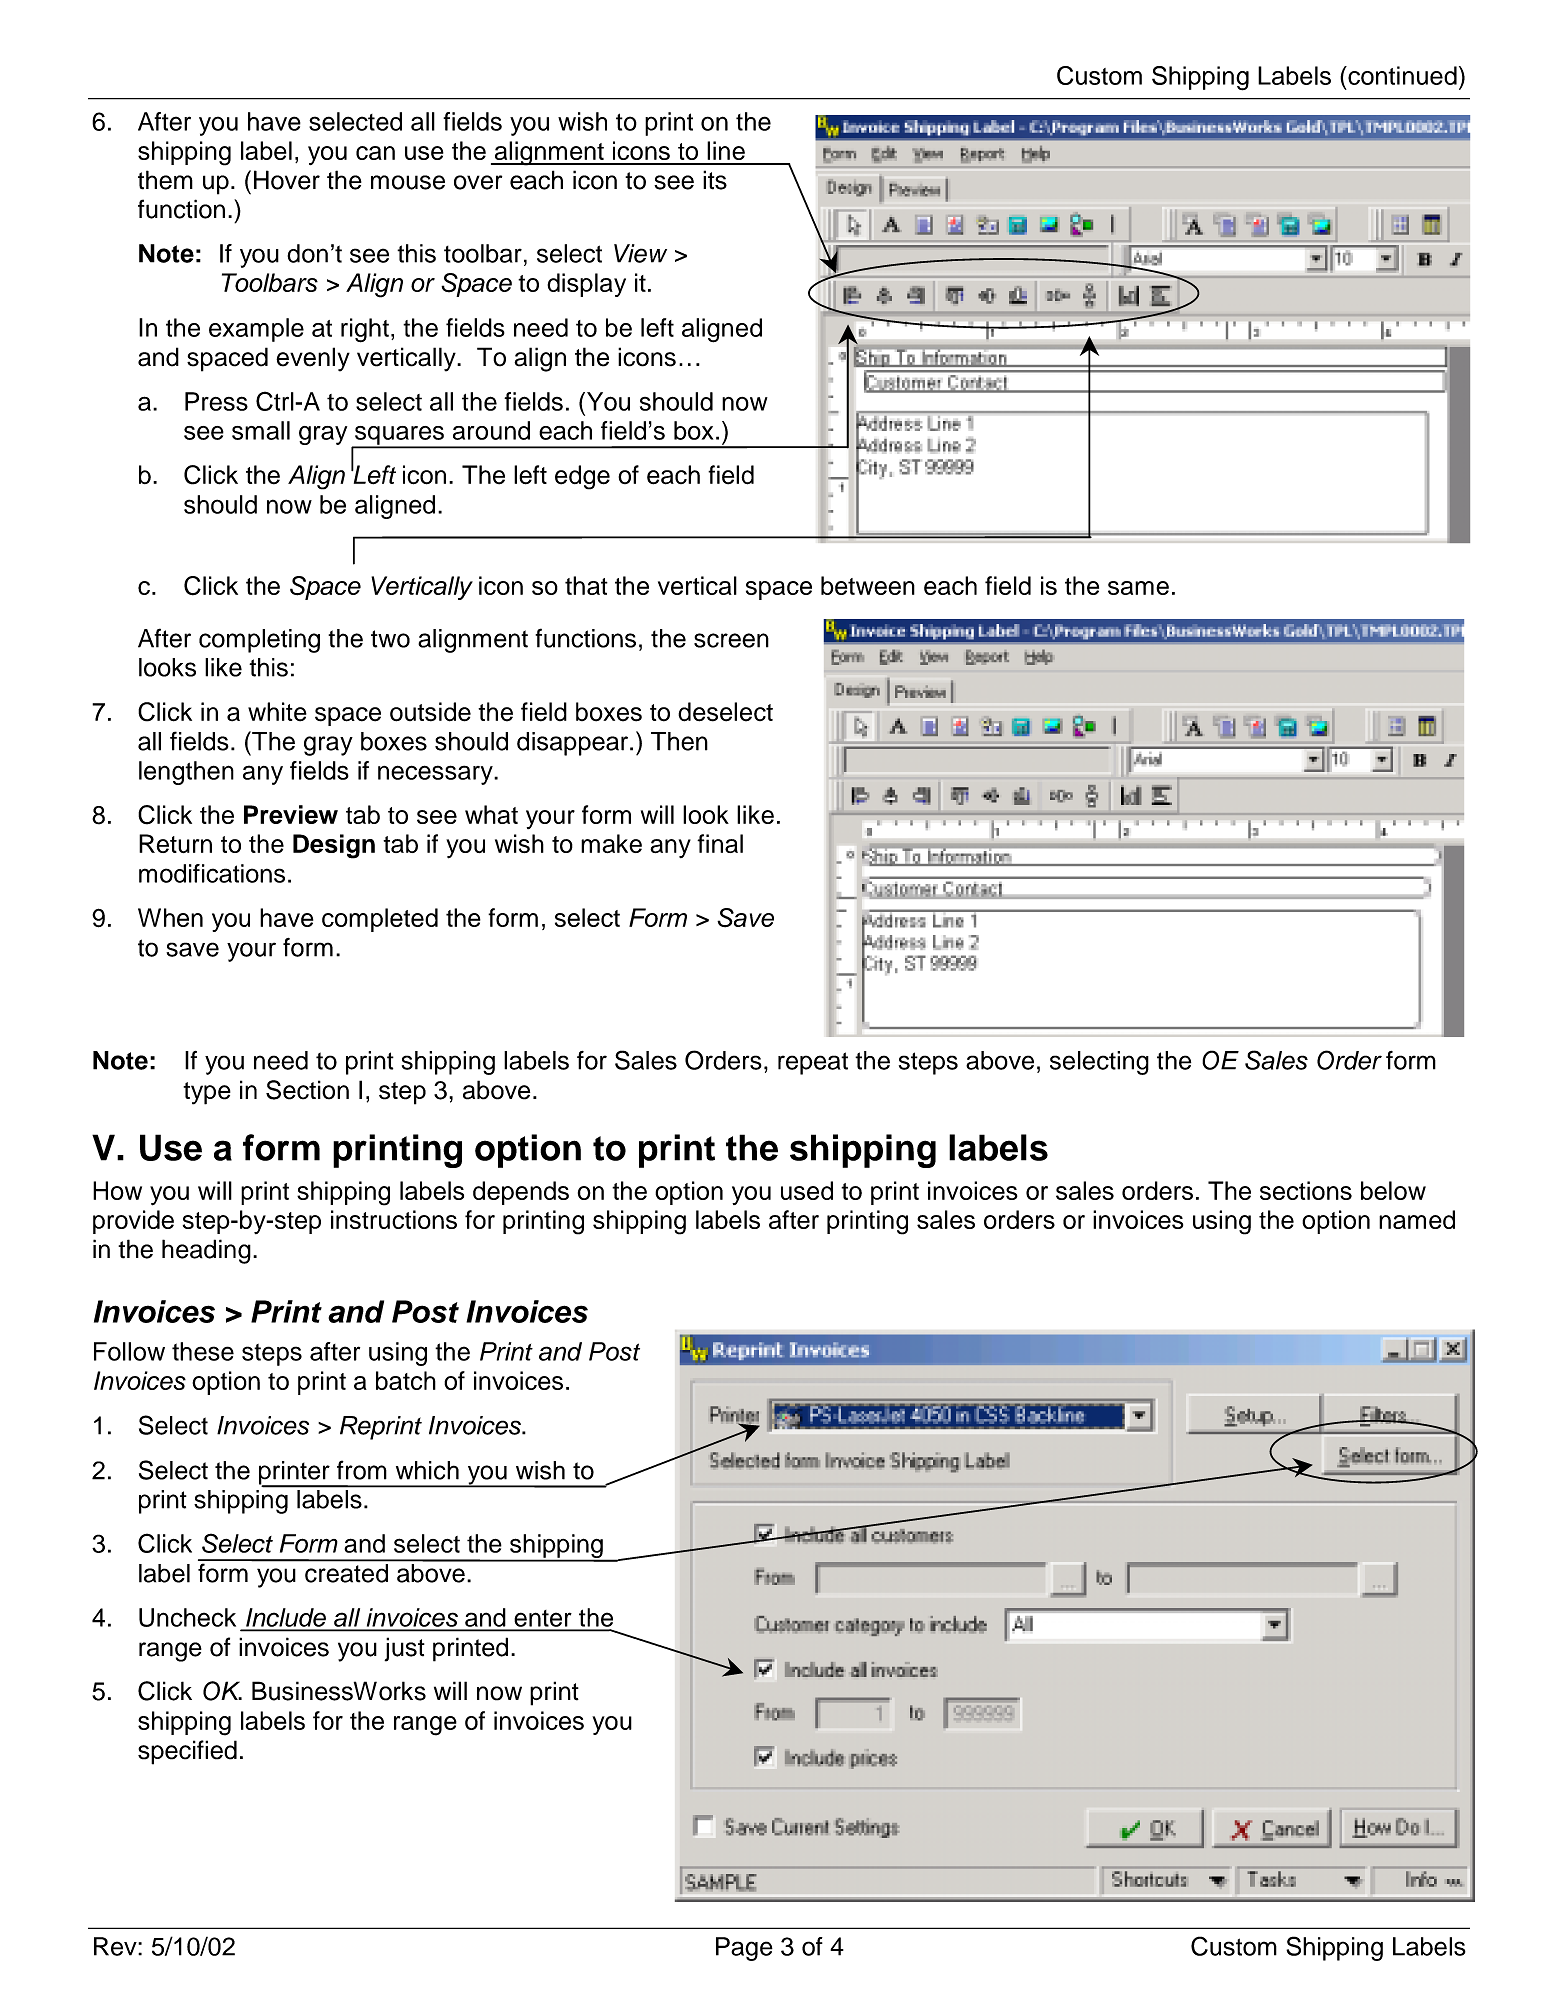 The image size is (1558, 2016). What do you see at coordinates (404, 1649) in the image?
I see `just` at bounding box center [404, 1649].
